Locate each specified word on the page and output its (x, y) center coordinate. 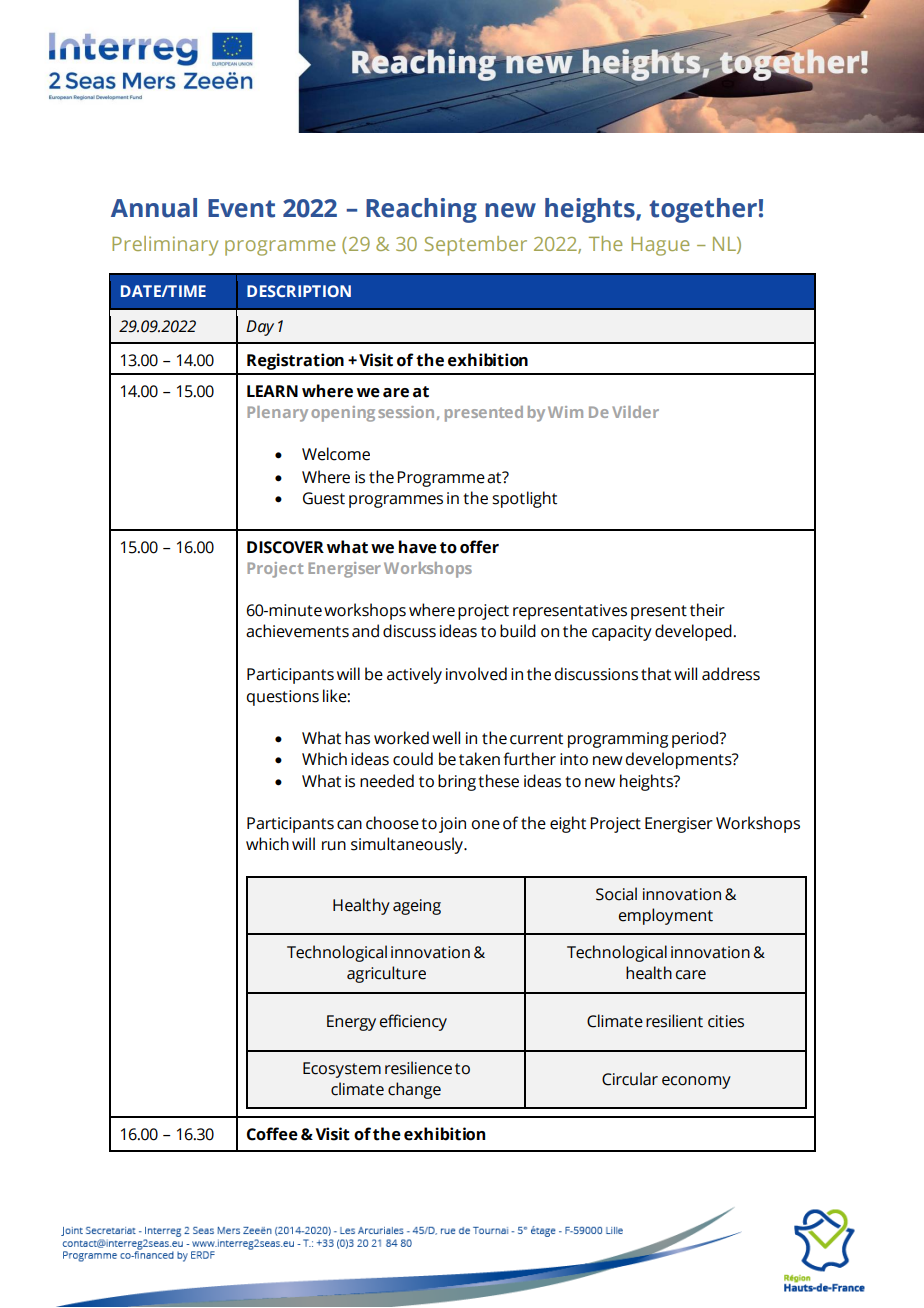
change (414, 1090)
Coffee (272, 1134)
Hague (660, 246)
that (656, 674)
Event (241, 208)
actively (414, 675)
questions (282, 698)
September (476, 246)
